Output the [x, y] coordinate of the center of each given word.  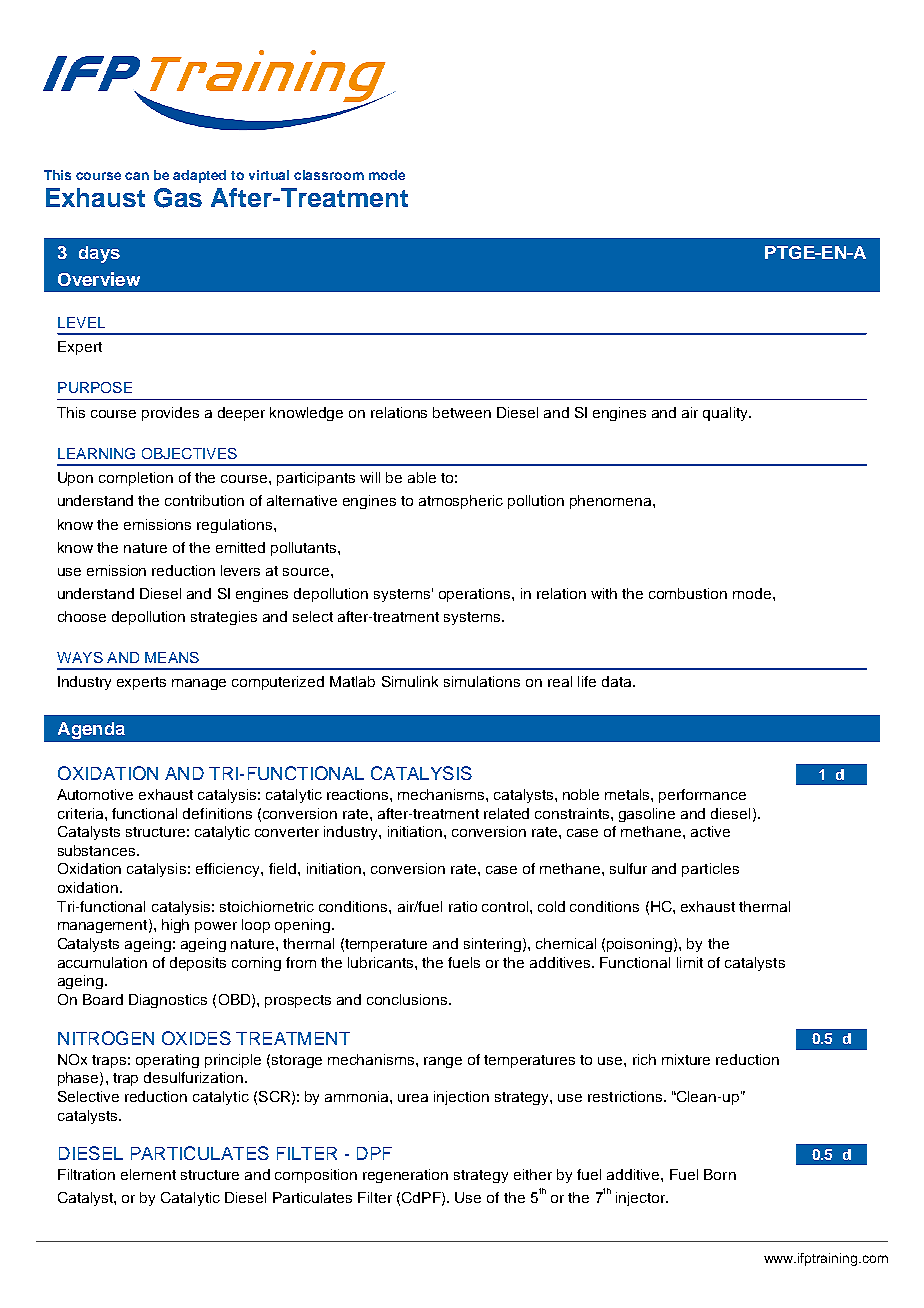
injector [642, 1199]
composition [316, 1176]
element [148, 1174]
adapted [199, 176]
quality [727, 414]
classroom [329, 175]
